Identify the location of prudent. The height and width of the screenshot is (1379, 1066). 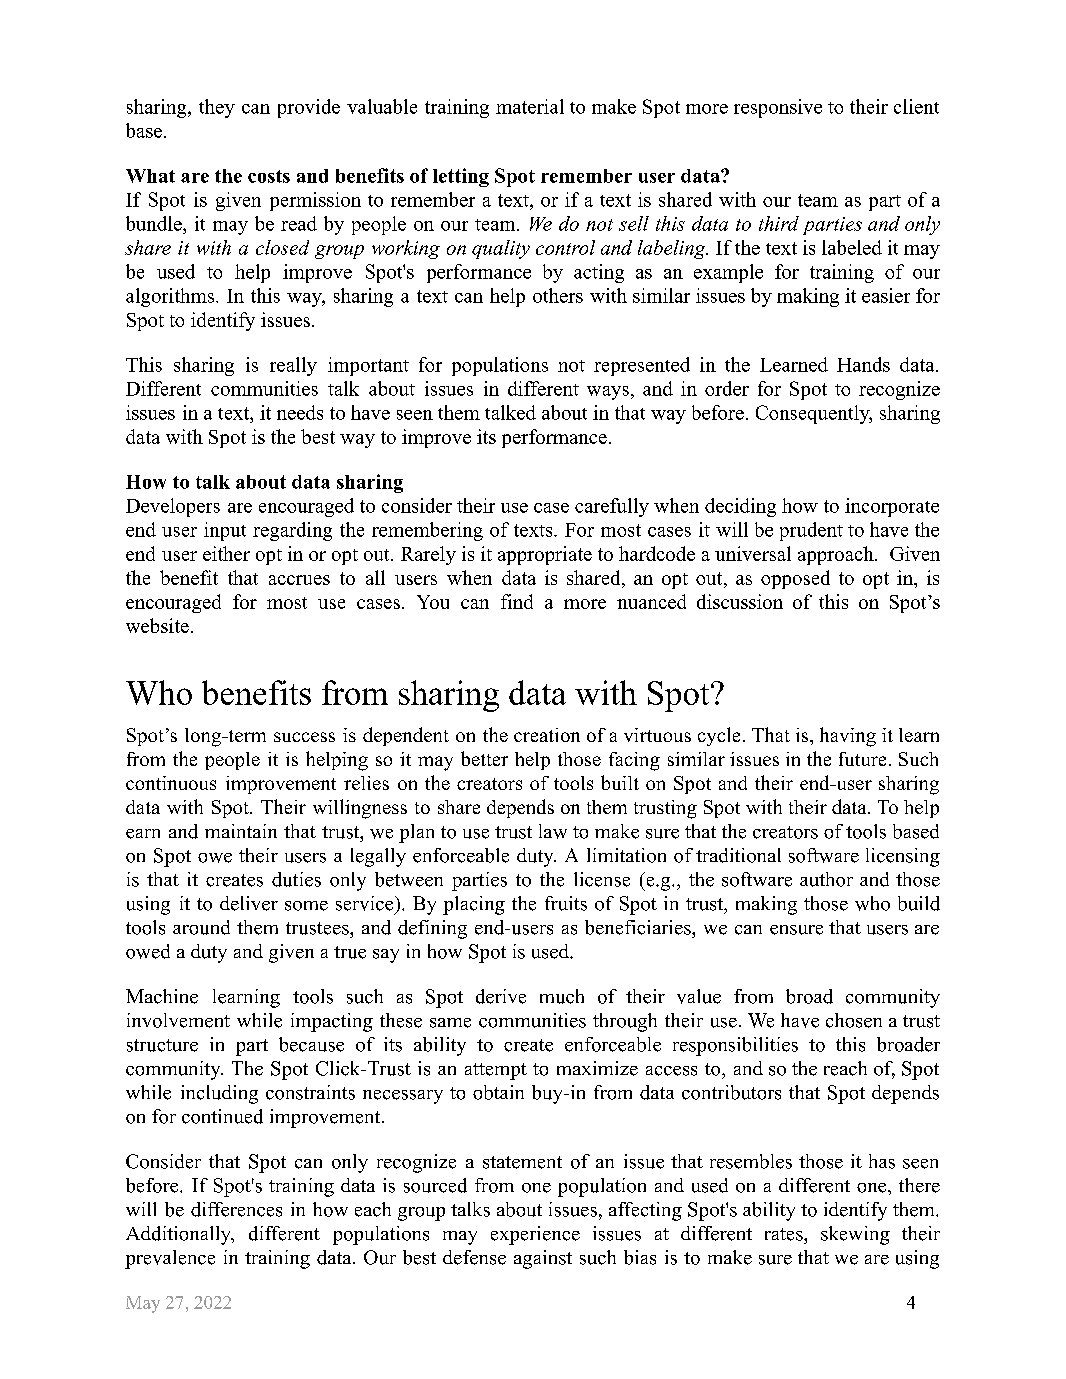
(811, 531).
